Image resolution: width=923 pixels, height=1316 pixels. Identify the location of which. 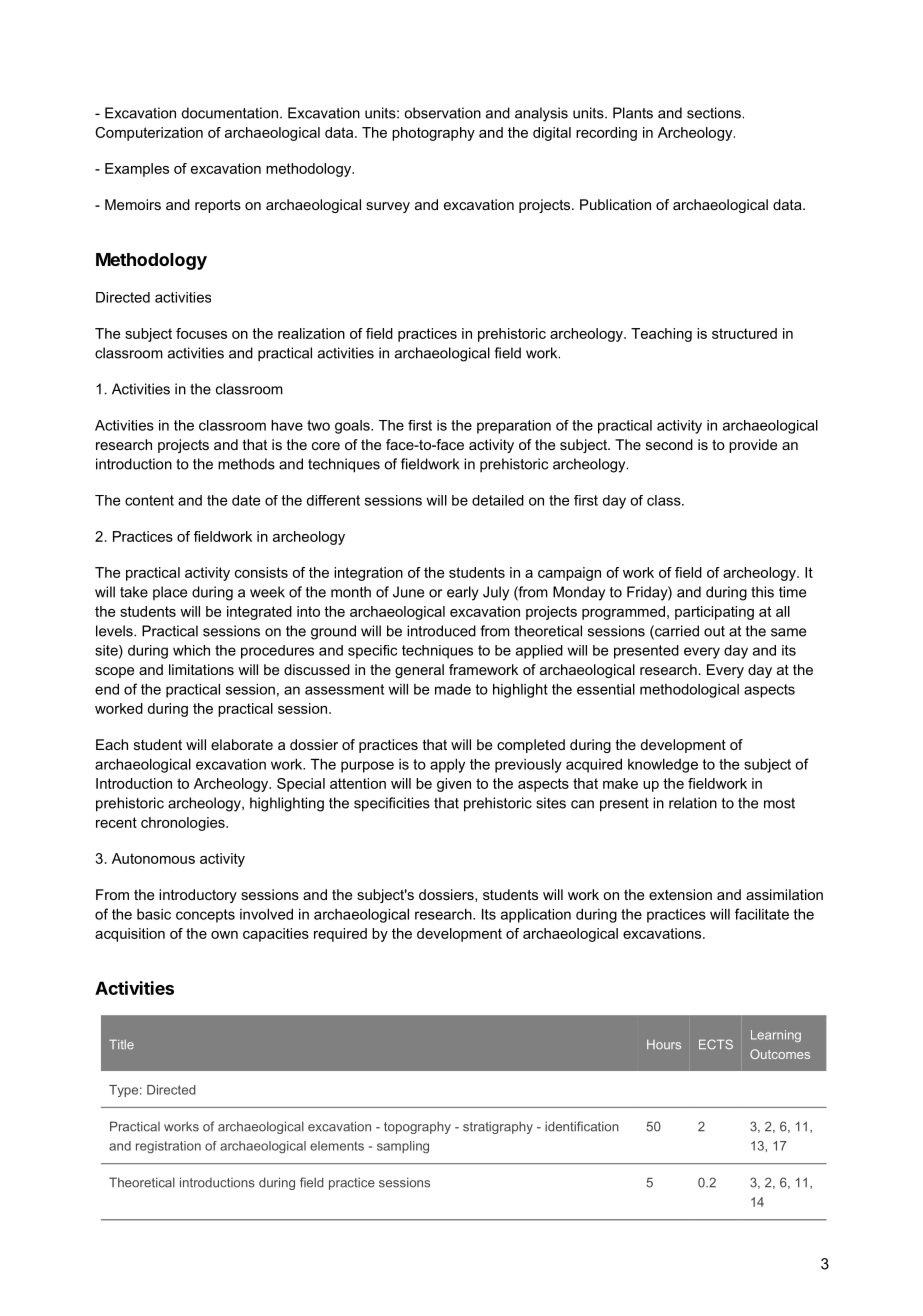
(191, 650).
